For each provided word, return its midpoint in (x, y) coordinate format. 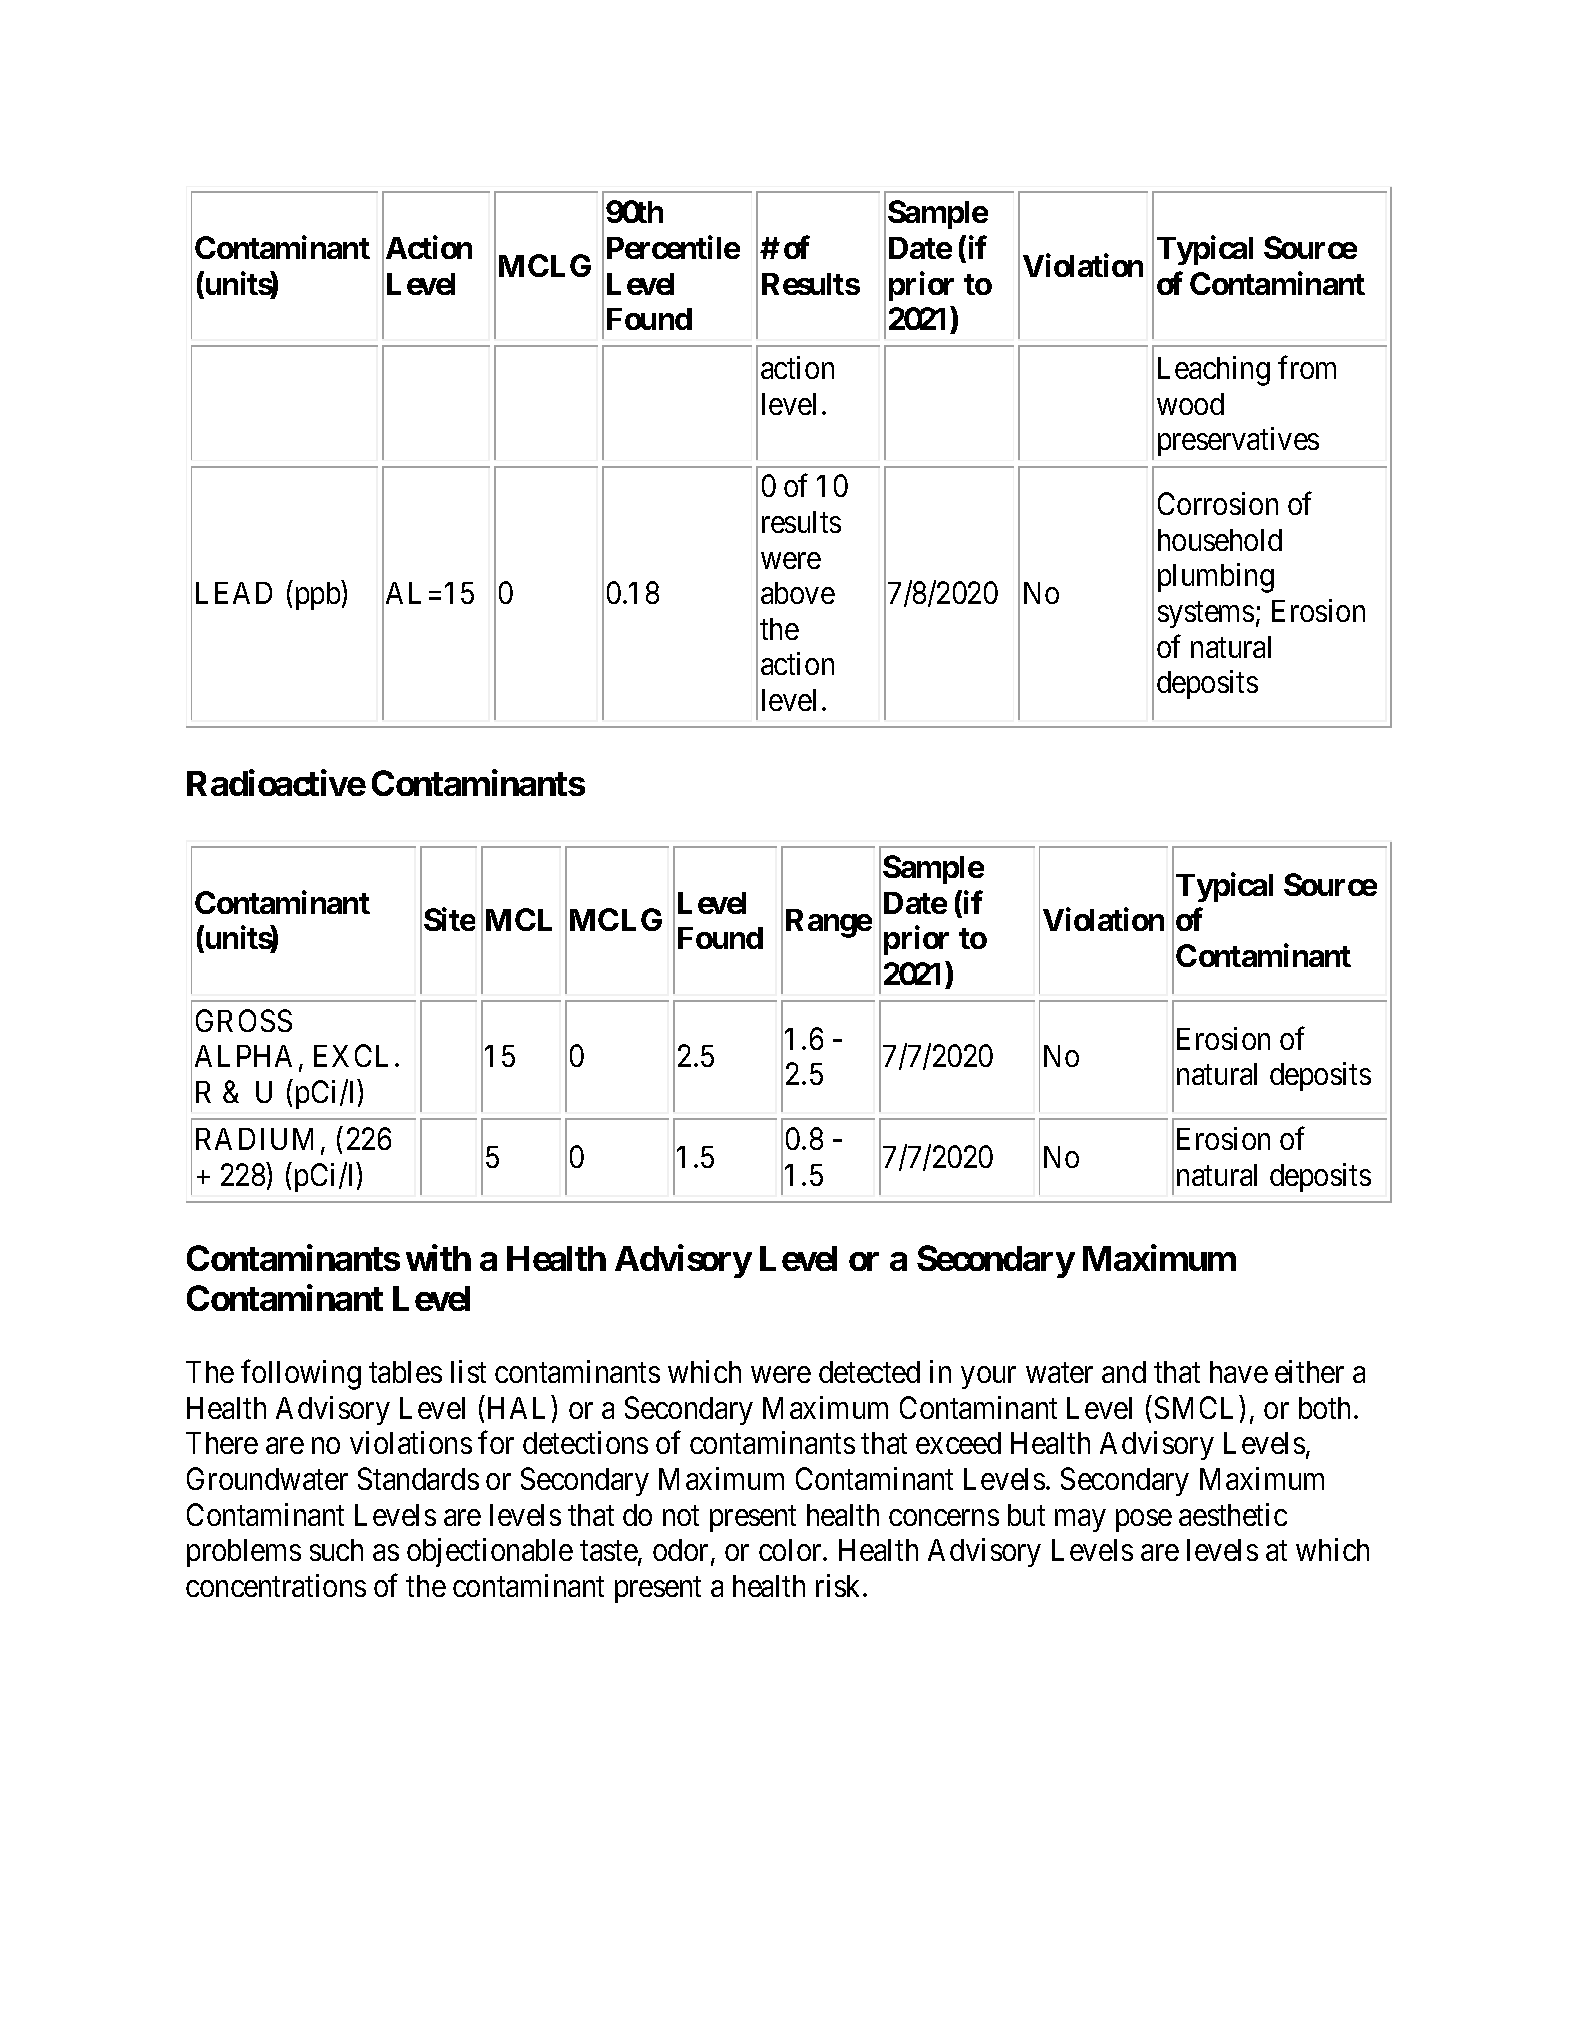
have (1239, 1372)
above (798, 593)
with (438, 1258)
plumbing (1216, 578)
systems (1206, 615)
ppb (318, 596)
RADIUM (254, 1139)
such (336, 1550)
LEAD (234, 593)
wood (1190, 404)
